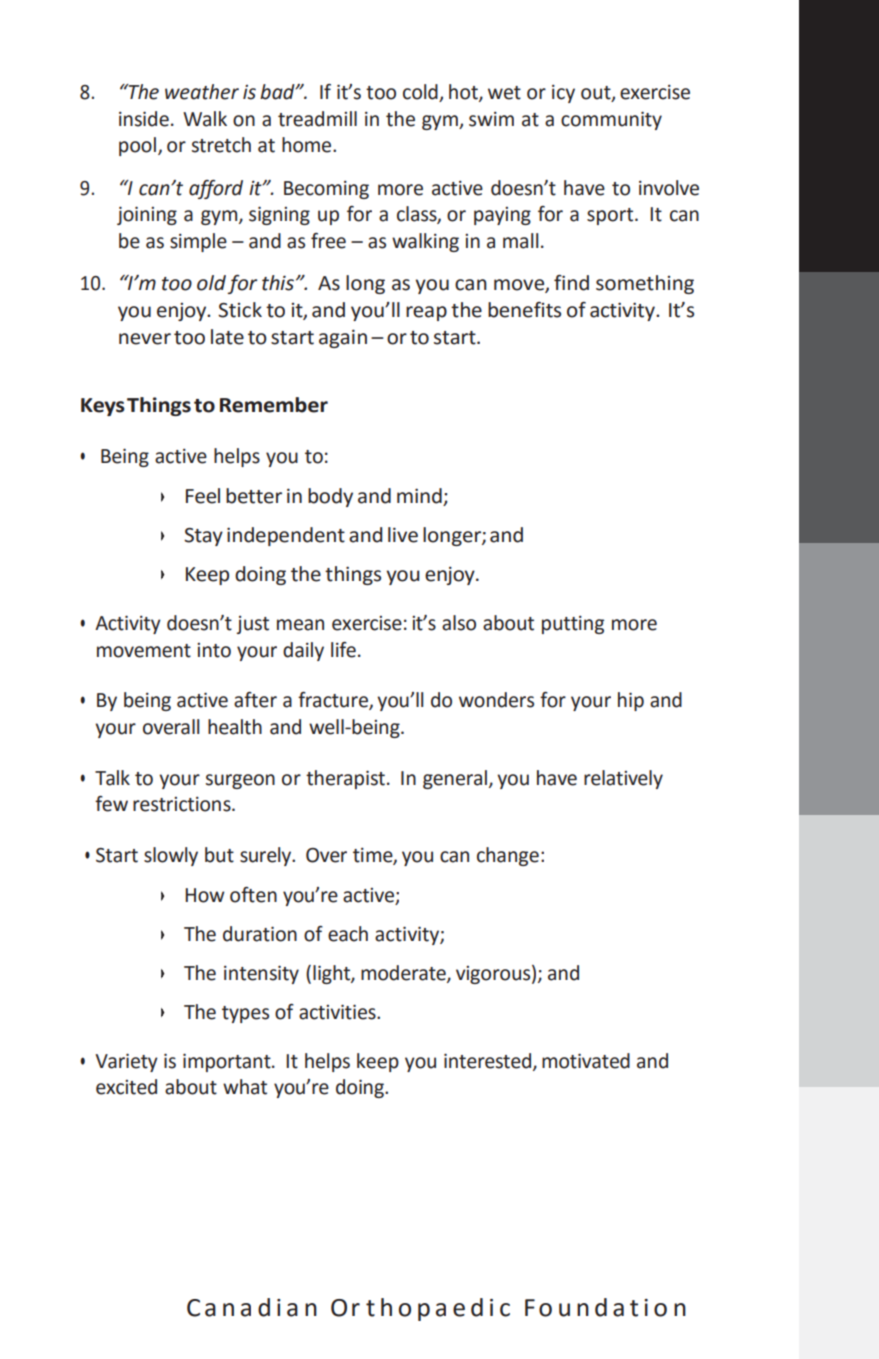 Image resolution: width=879 pixels, height=1359 pixels. I want to click on activities, so click(338, 1012).
